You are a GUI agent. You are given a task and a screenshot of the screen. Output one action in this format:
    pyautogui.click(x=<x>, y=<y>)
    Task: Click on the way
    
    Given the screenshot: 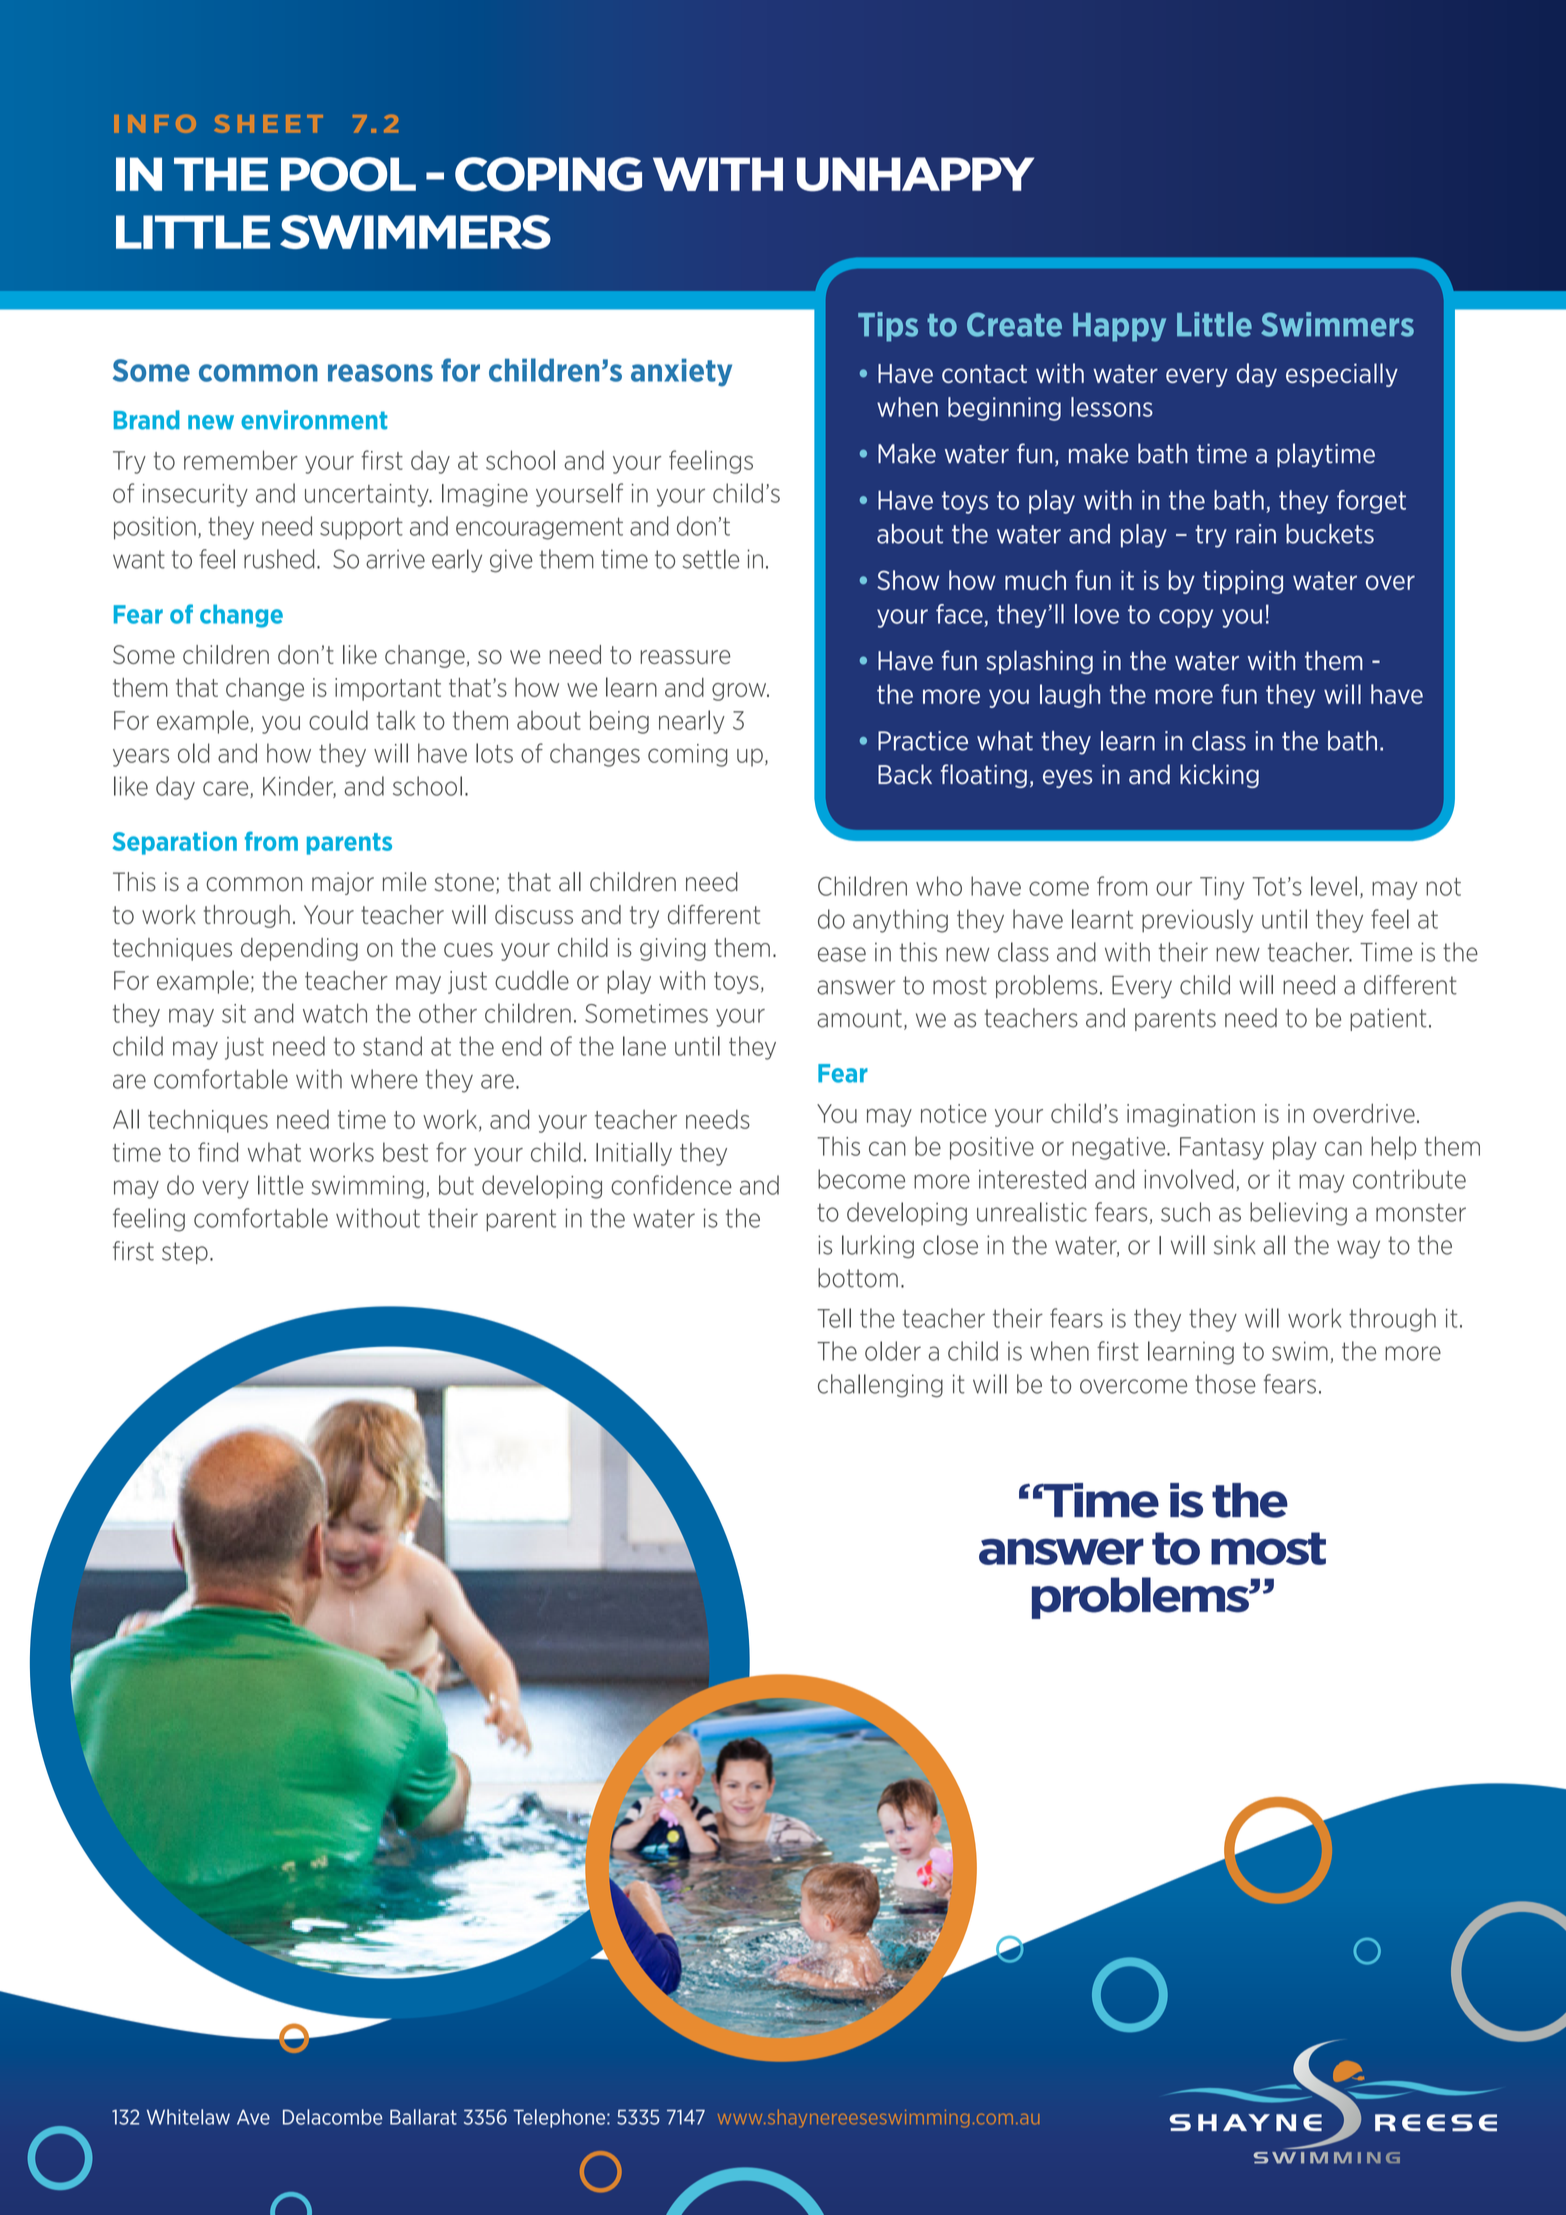 What is the action you would take?
    pyautogui.click(x=1358, y=1249)
